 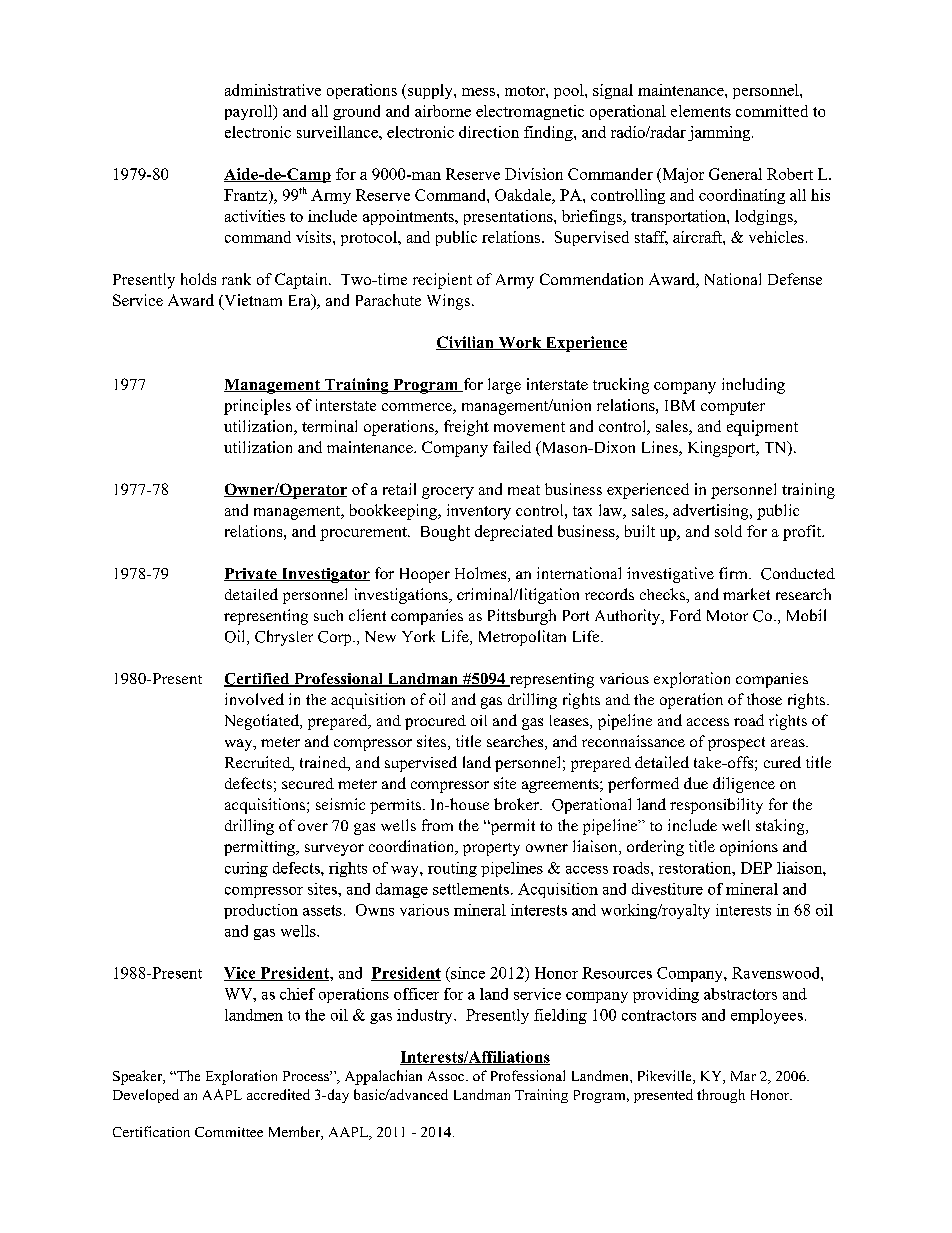 I want to click on jamming, so click(x=720, y=133).
